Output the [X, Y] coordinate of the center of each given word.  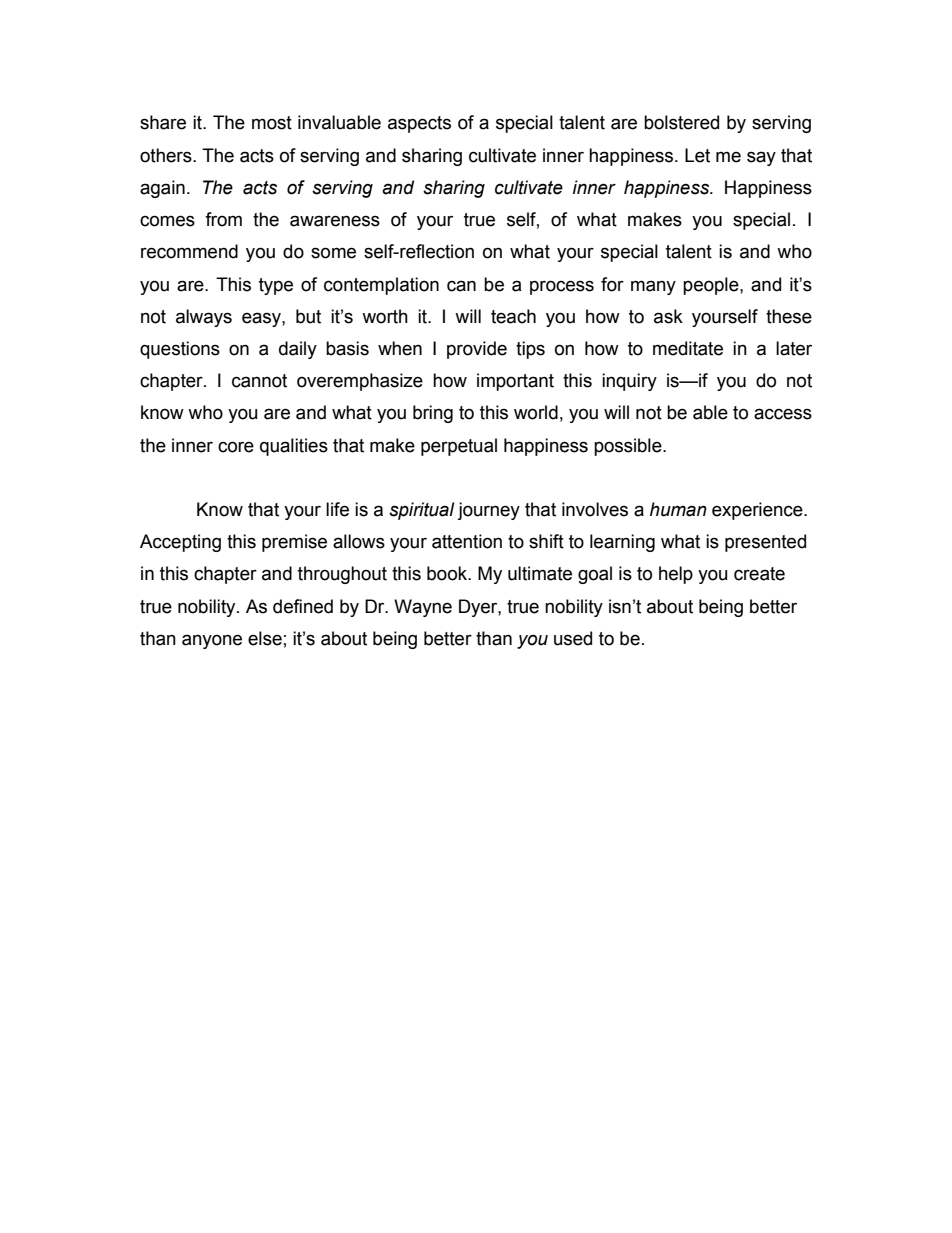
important [515, 382]
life [337, 509]
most [272, 123]
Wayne [423, 608]
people [712, 286]
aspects [419, 124]
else [265, 638]
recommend [189, 251]
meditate [688, 348]
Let [697, 155]
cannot [259, 381]
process [562, 287]
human [678, 509]
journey [488, 511]
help [676, 575]
